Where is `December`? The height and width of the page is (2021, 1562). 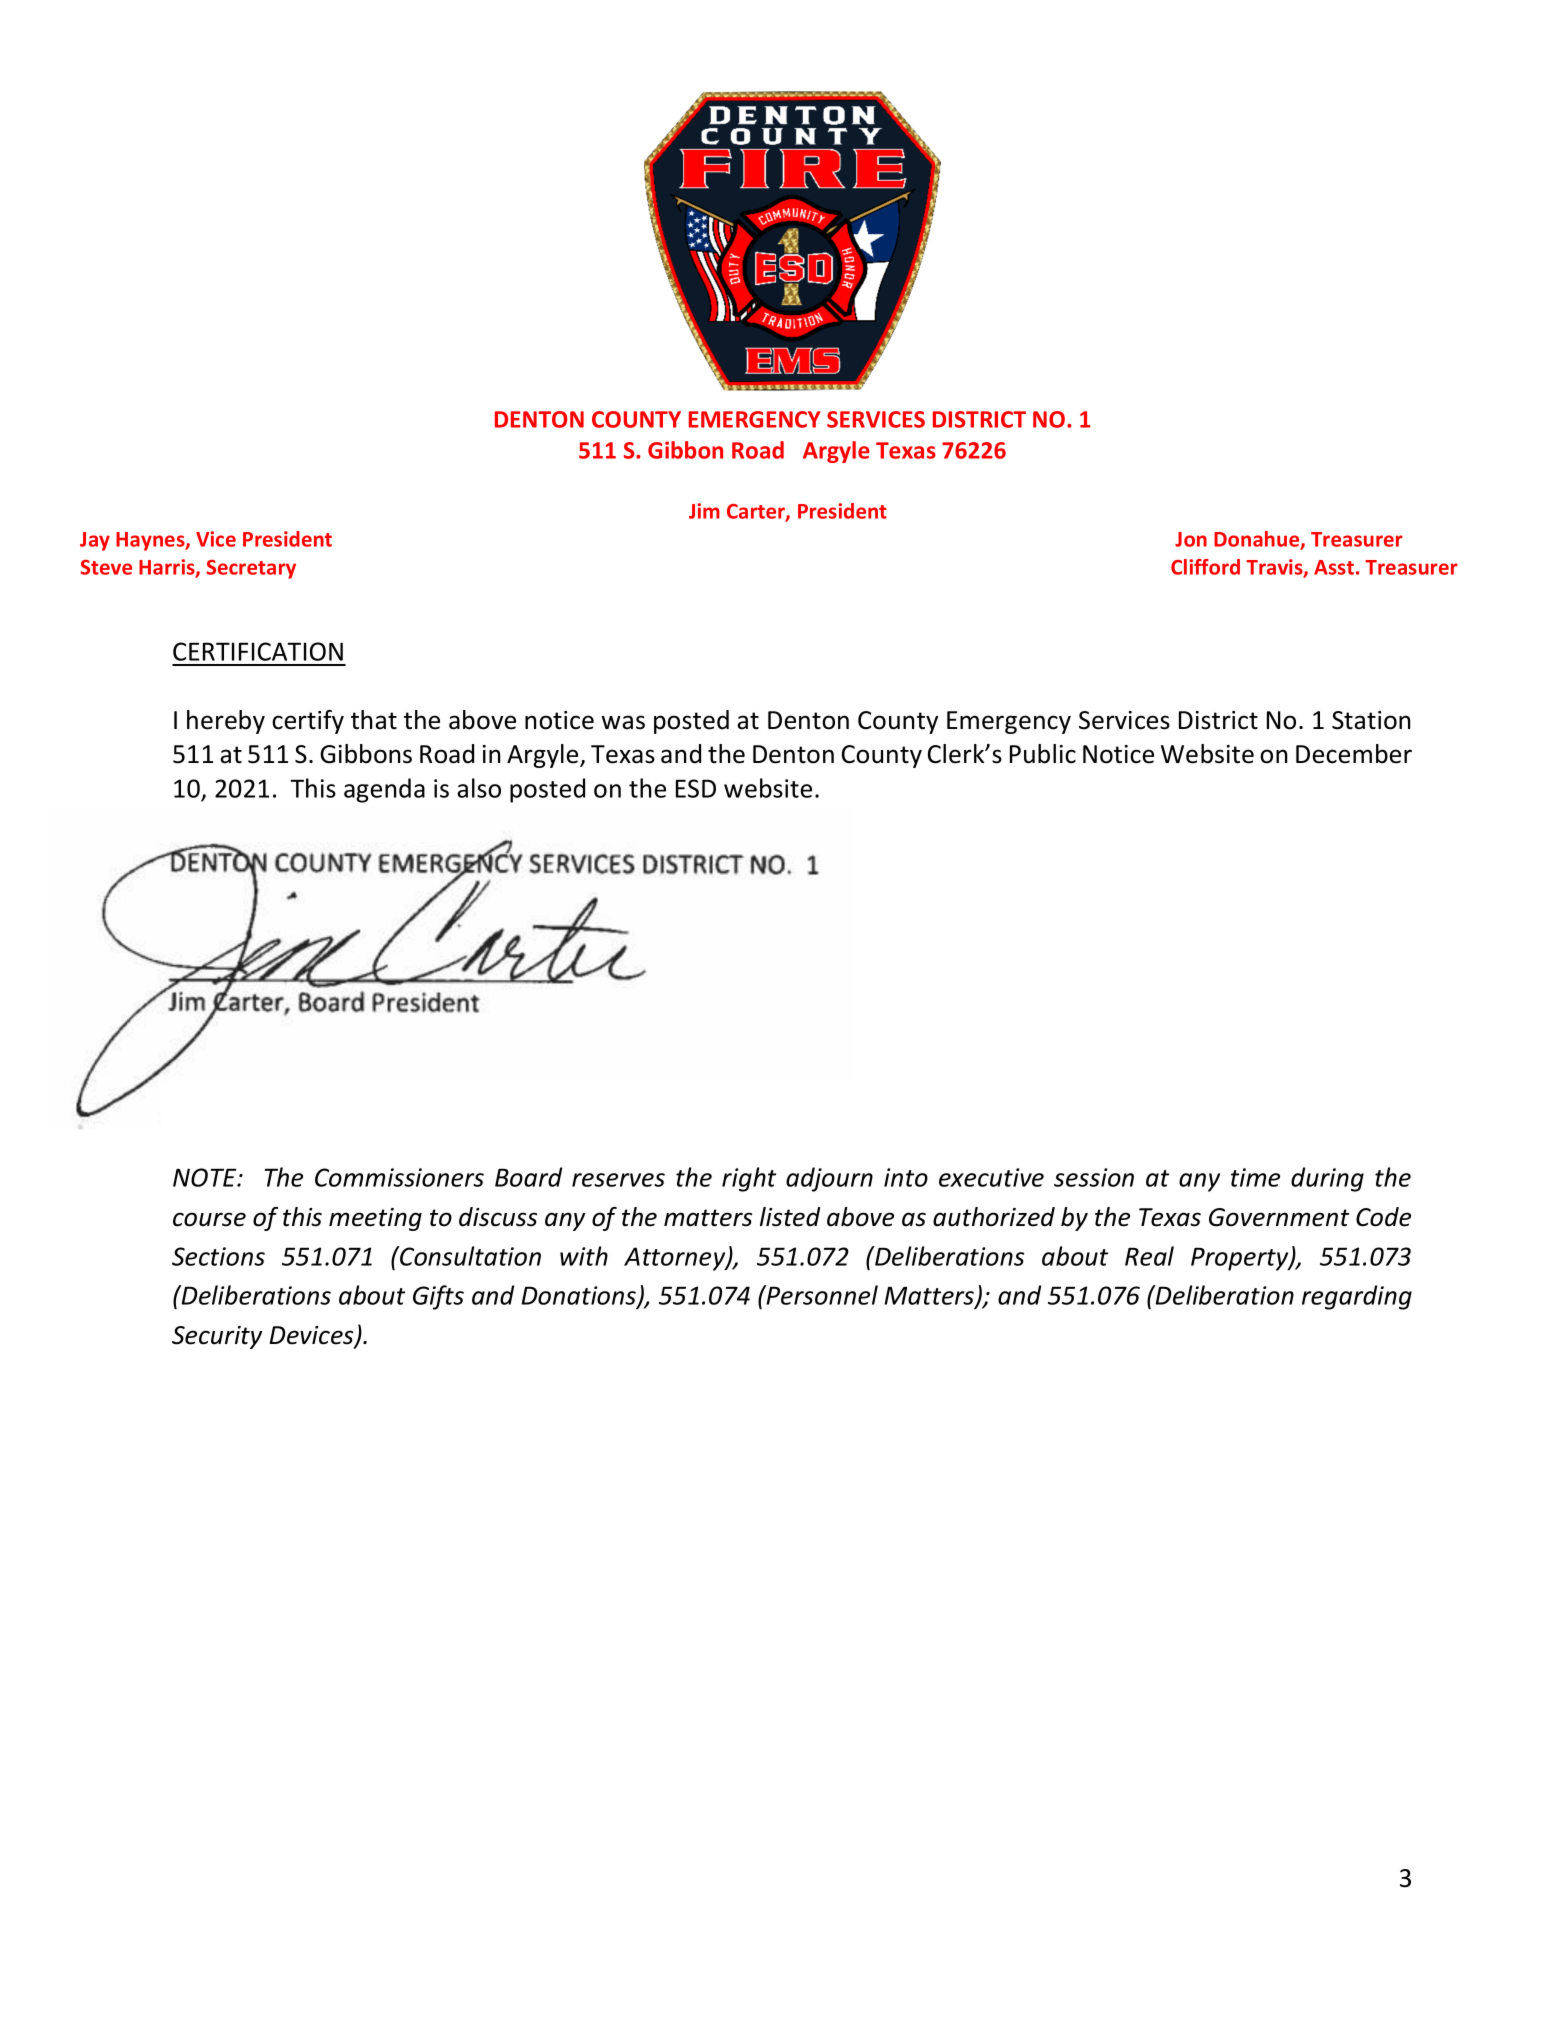
December is located at coordinates (1354, 754).
